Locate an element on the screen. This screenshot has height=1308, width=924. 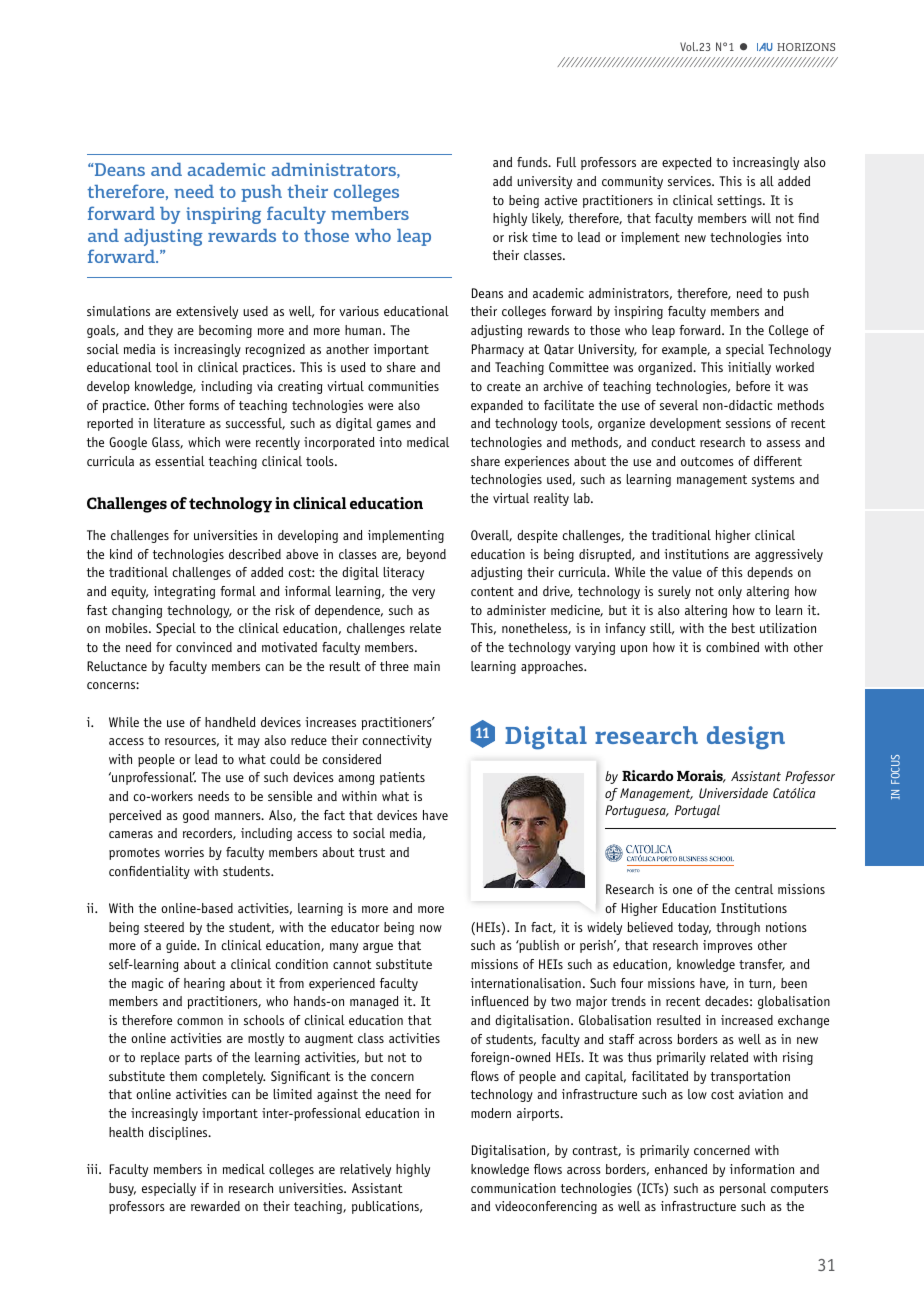
extensively is located at coordinates (207, 312).
